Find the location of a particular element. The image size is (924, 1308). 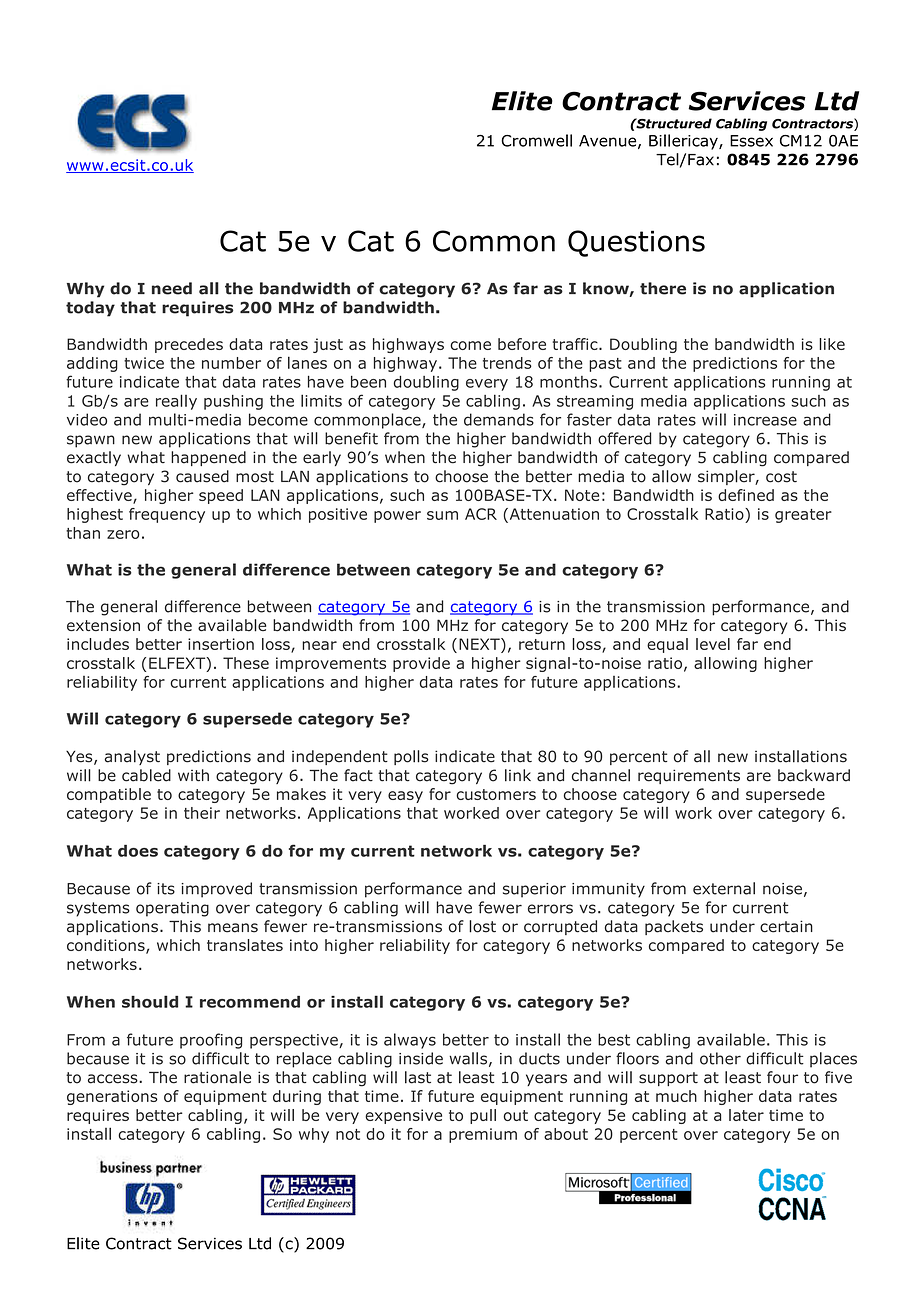

includes is located at coordinates (98, 644).
